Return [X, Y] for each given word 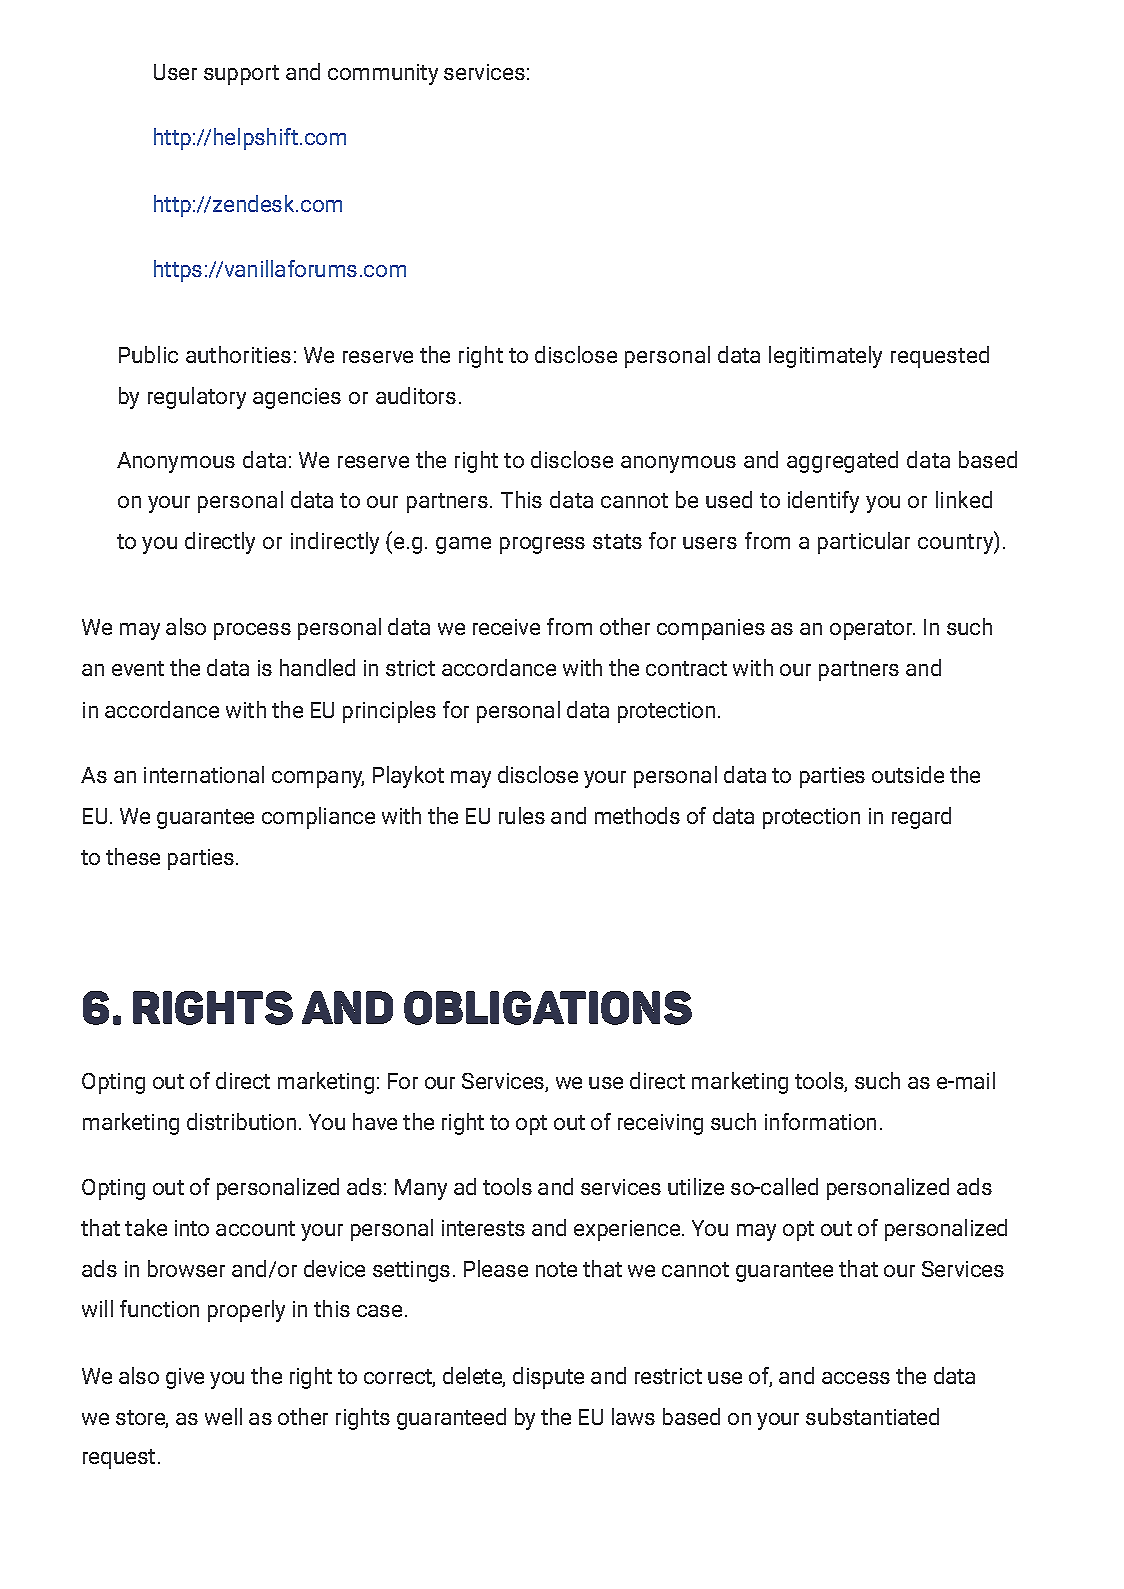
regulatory [197, 398]
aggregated [842, 462]
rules [522, 815]
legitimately [825, 357]
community [383, 74]
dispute [548, 1378]
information [820, 1121]
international [204, 774]
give [185, 1378]
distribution [241, 1121]
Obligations [548, 1008]
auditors [416, 395]
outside [908, 774]
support [241, 75]
